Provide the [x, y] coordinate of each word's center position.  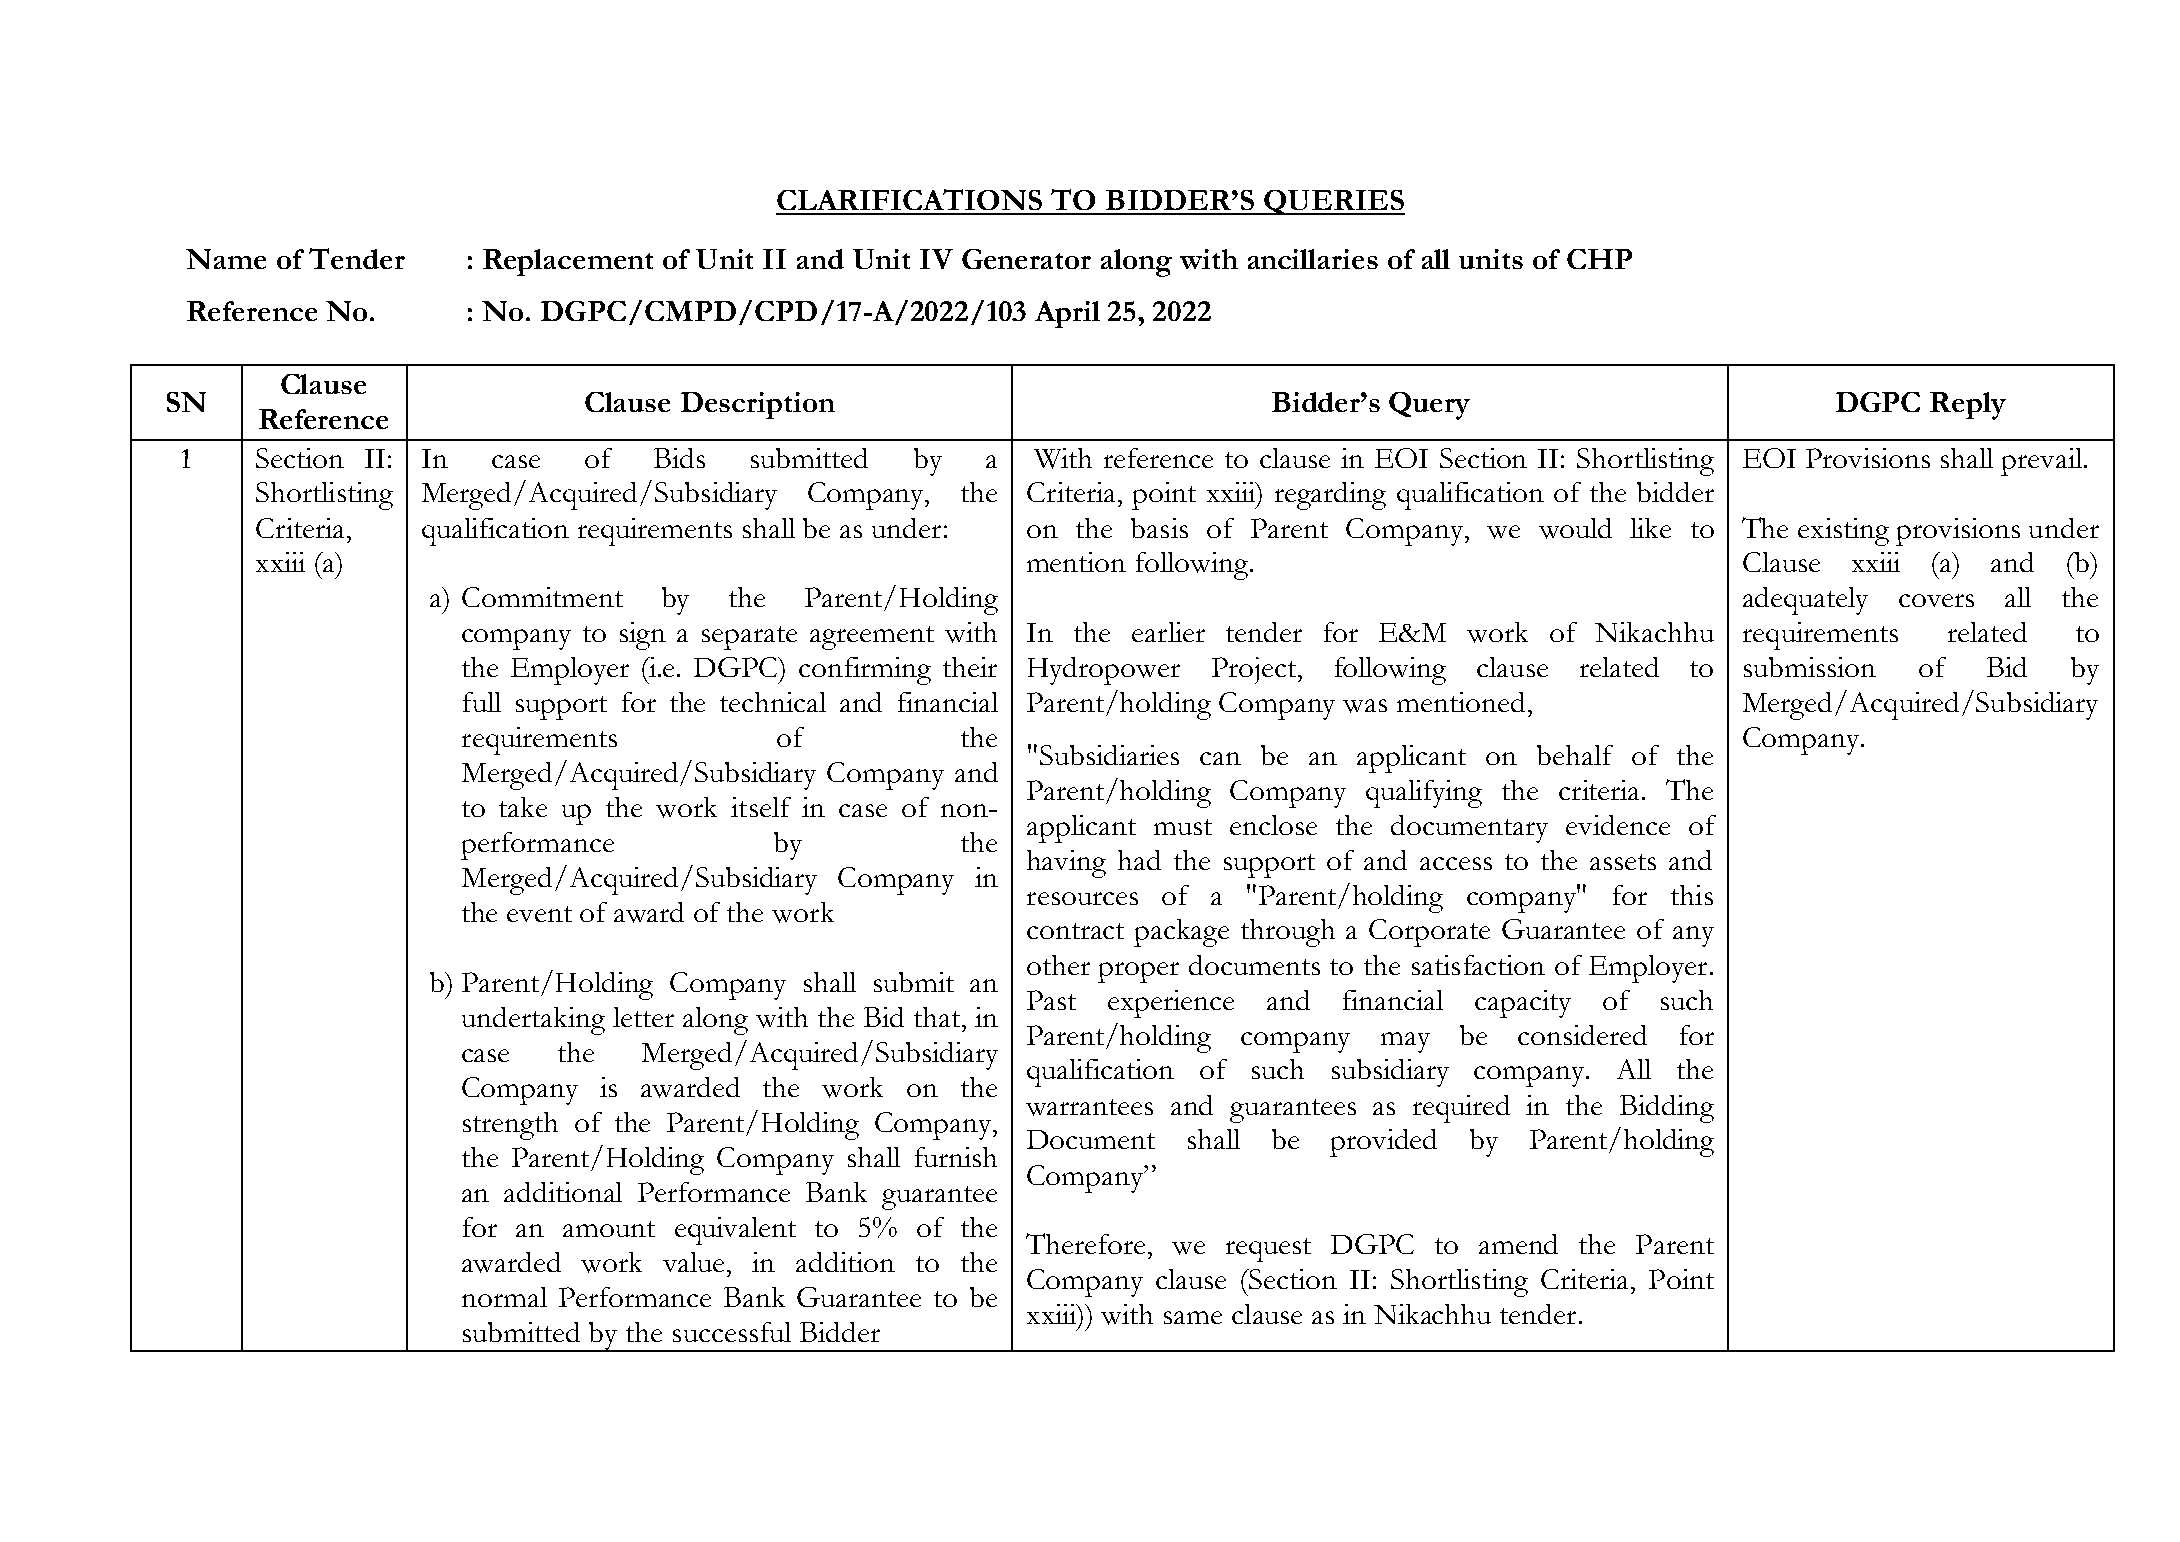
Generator [1026, 259]
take [523, 807]
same [1193, 1317]
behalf [1575, 755]
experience [1171, 1004]
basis [1159, 528]
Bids [679, 458]
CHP [1599, 259]
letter [643, 1017]
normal [504, 1297]
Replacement [568, 262]
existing [1843, 532]
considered [1582, 1035]
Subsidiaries [1109, 755]
